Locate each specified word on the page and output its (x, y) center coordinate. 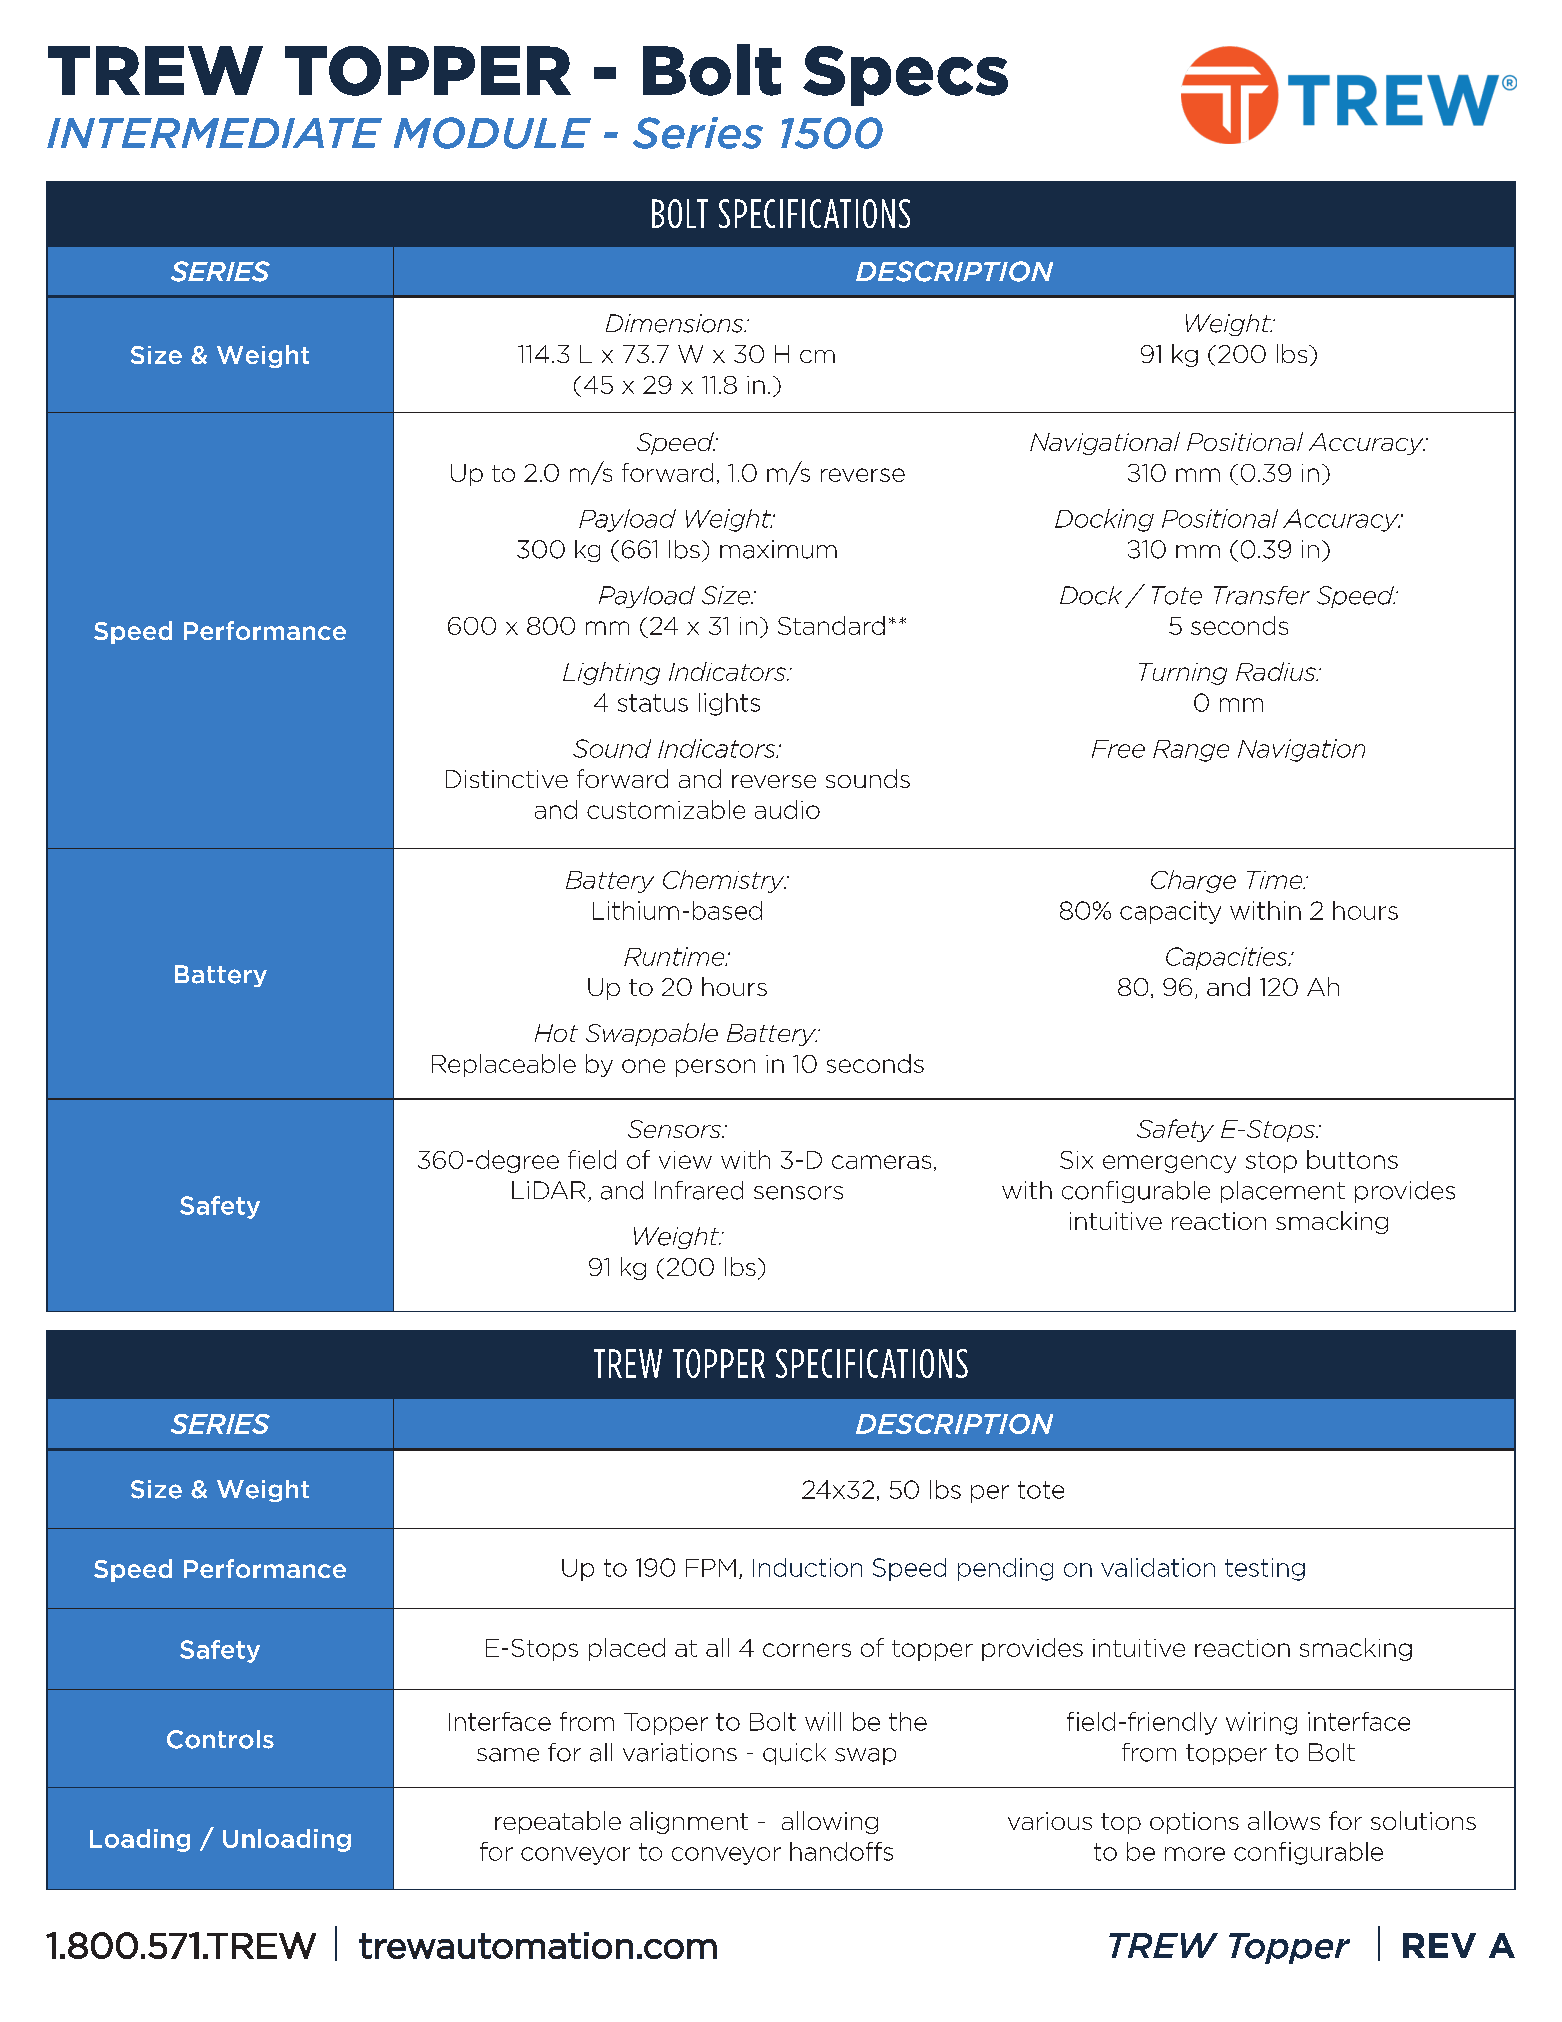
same (508, 1755)
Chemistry (724, 881)
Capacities (1228, 958)
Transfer (1262, 595)
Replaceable (504, 1065)
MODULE (492, 133)
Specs (905, 76)
